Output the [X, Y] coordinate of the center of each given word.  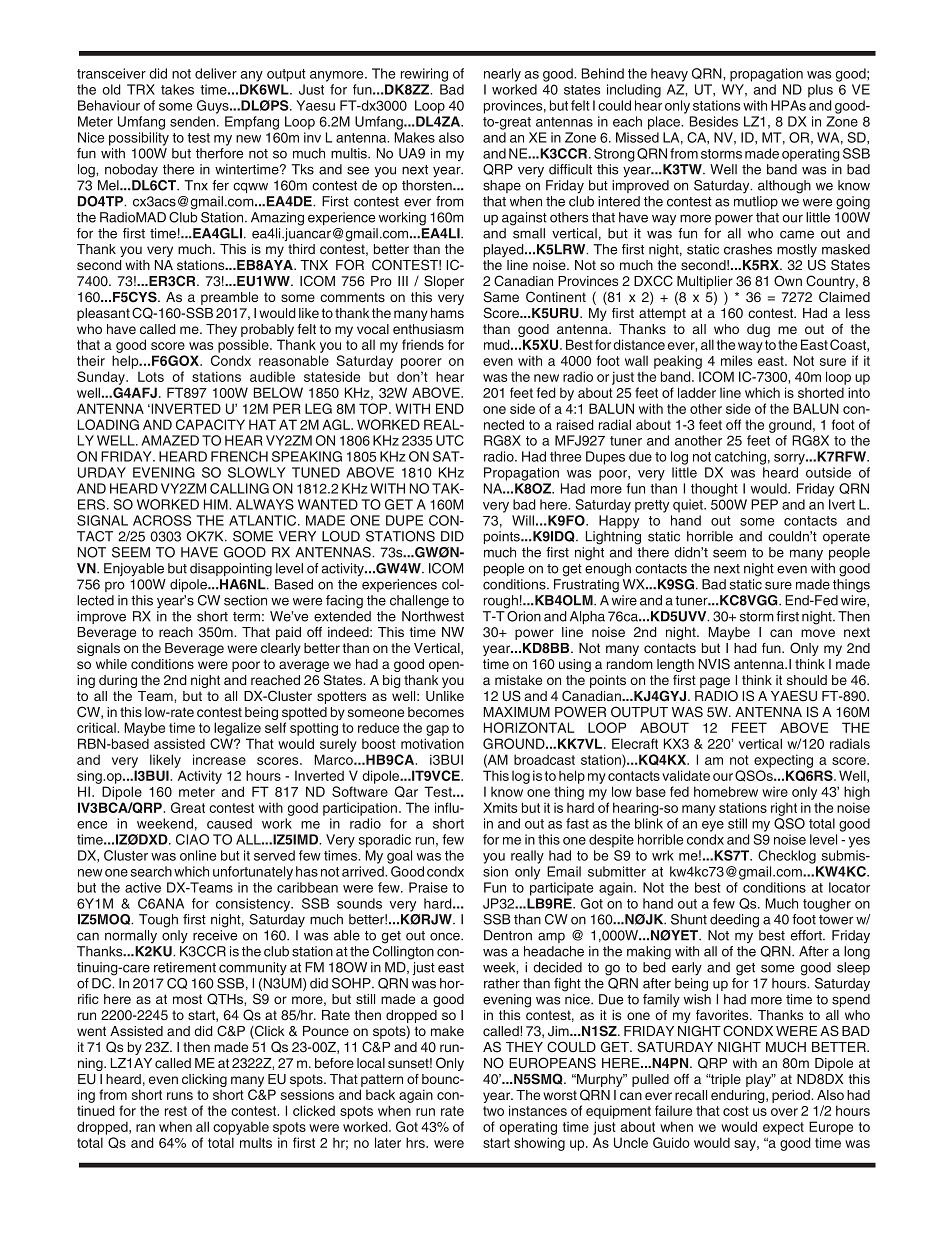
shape [502, 186]
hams [447, 313]
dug [758, 330]
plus [820, 91]
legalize [237, 730]
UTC [450, 440]
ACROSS [162, 520]
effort [807, 935]
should [807, 680]
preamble [229, 298]
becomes [436, 712]
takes [177, 89]
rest [176, 1111]
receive [215, 935]
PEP [764, 504]
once [446, 936]
